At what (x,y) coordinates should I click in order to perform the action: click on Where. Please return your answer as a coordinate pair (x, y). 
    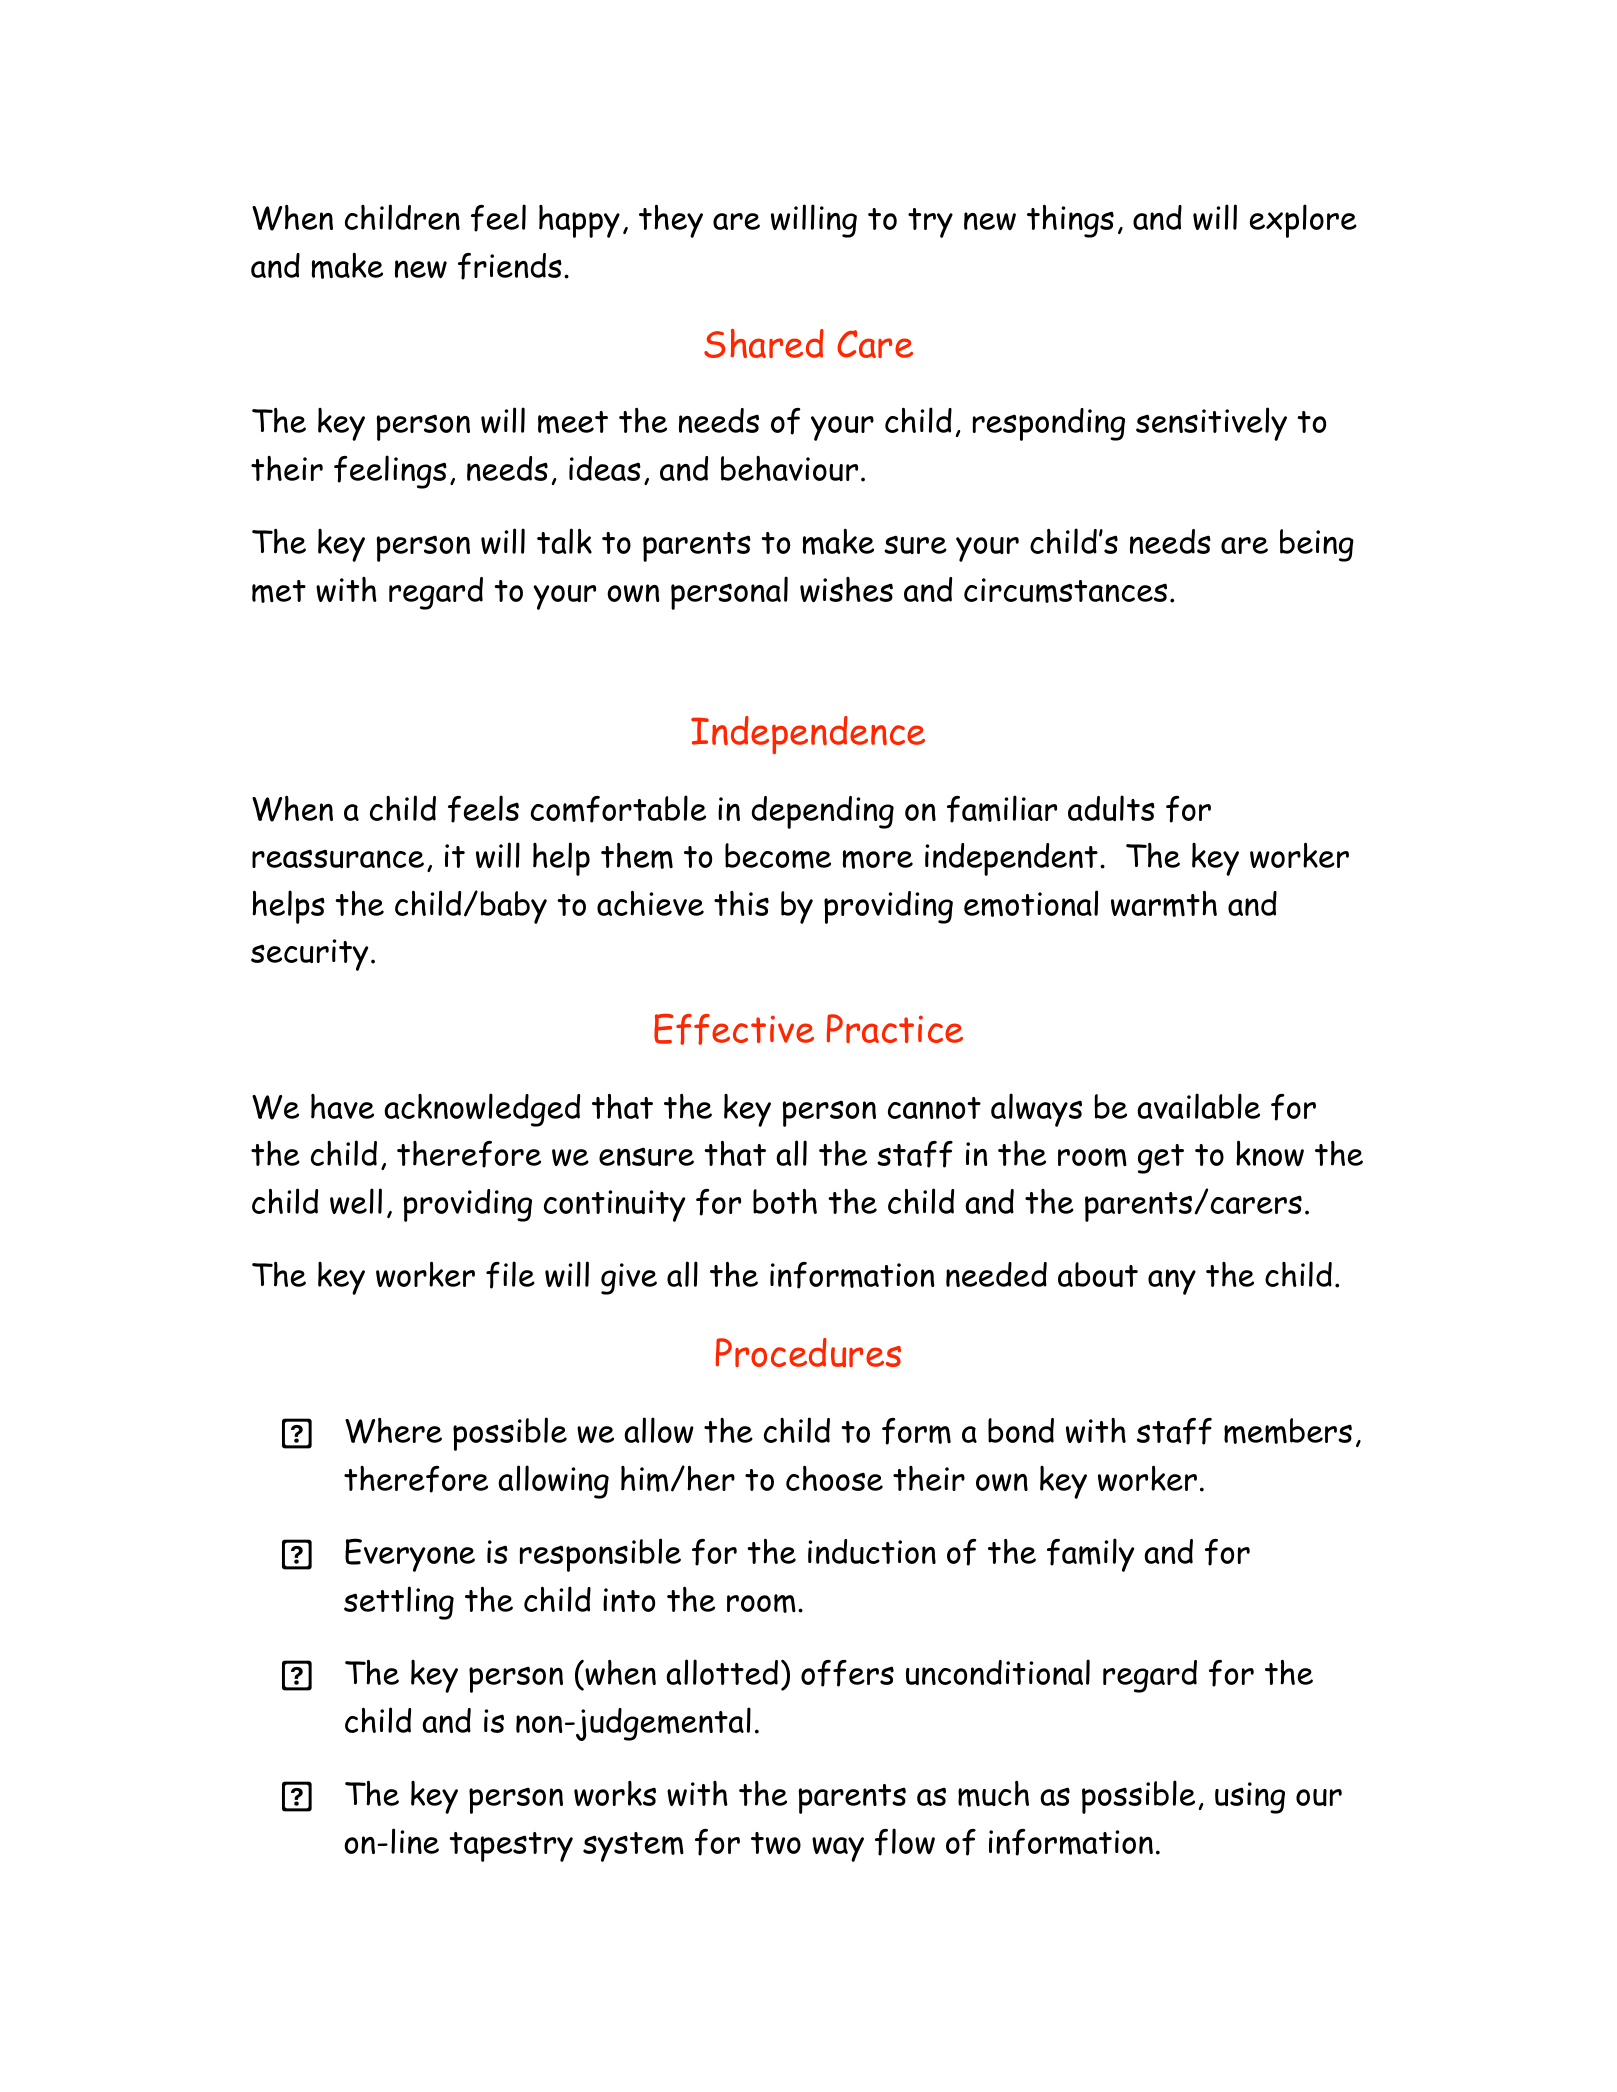
    Looking at the image, I should click on (393, 1431).
